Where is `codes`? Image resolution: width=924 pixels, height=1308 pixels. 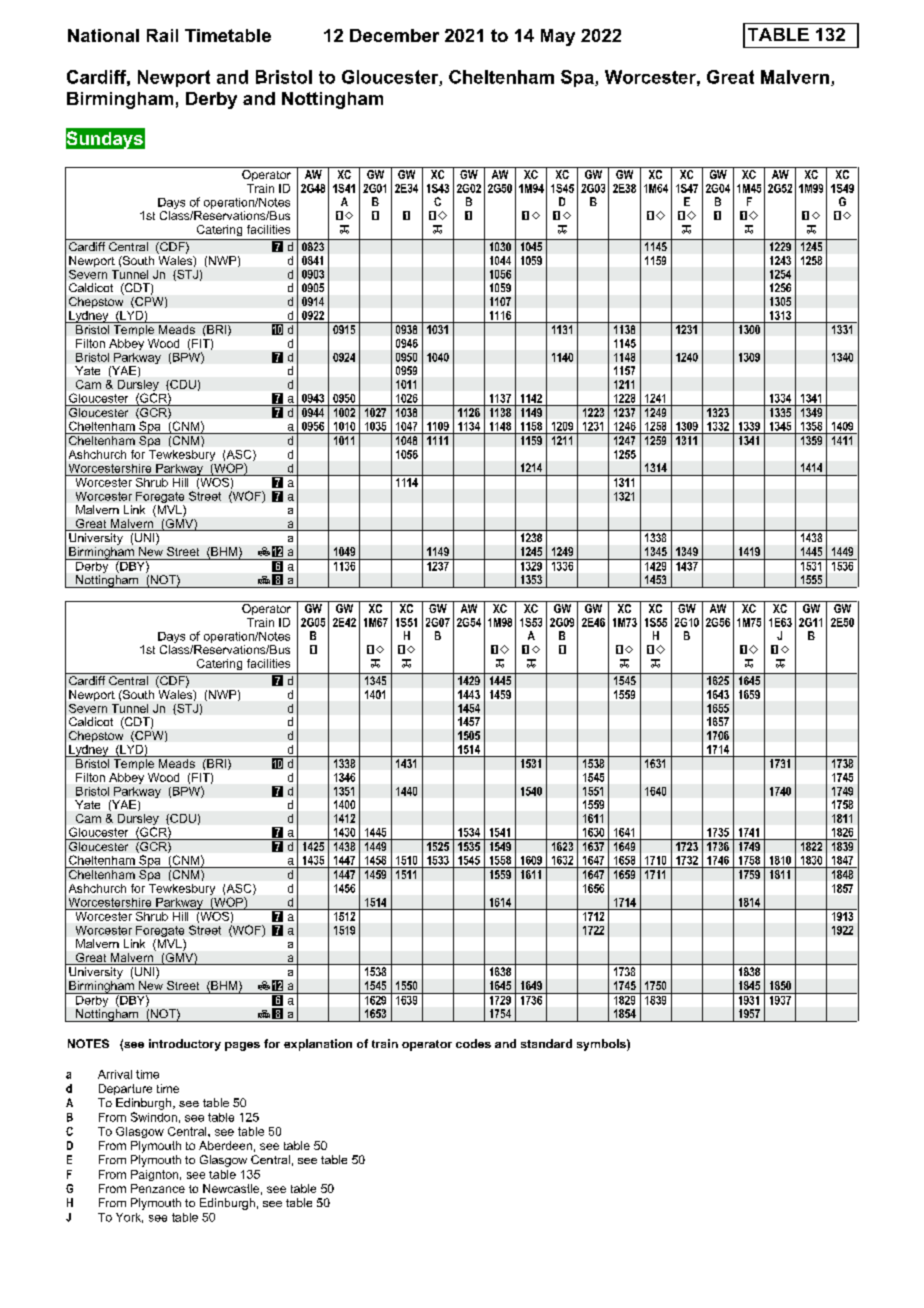 codes is located at coordinates (473, 1043).
